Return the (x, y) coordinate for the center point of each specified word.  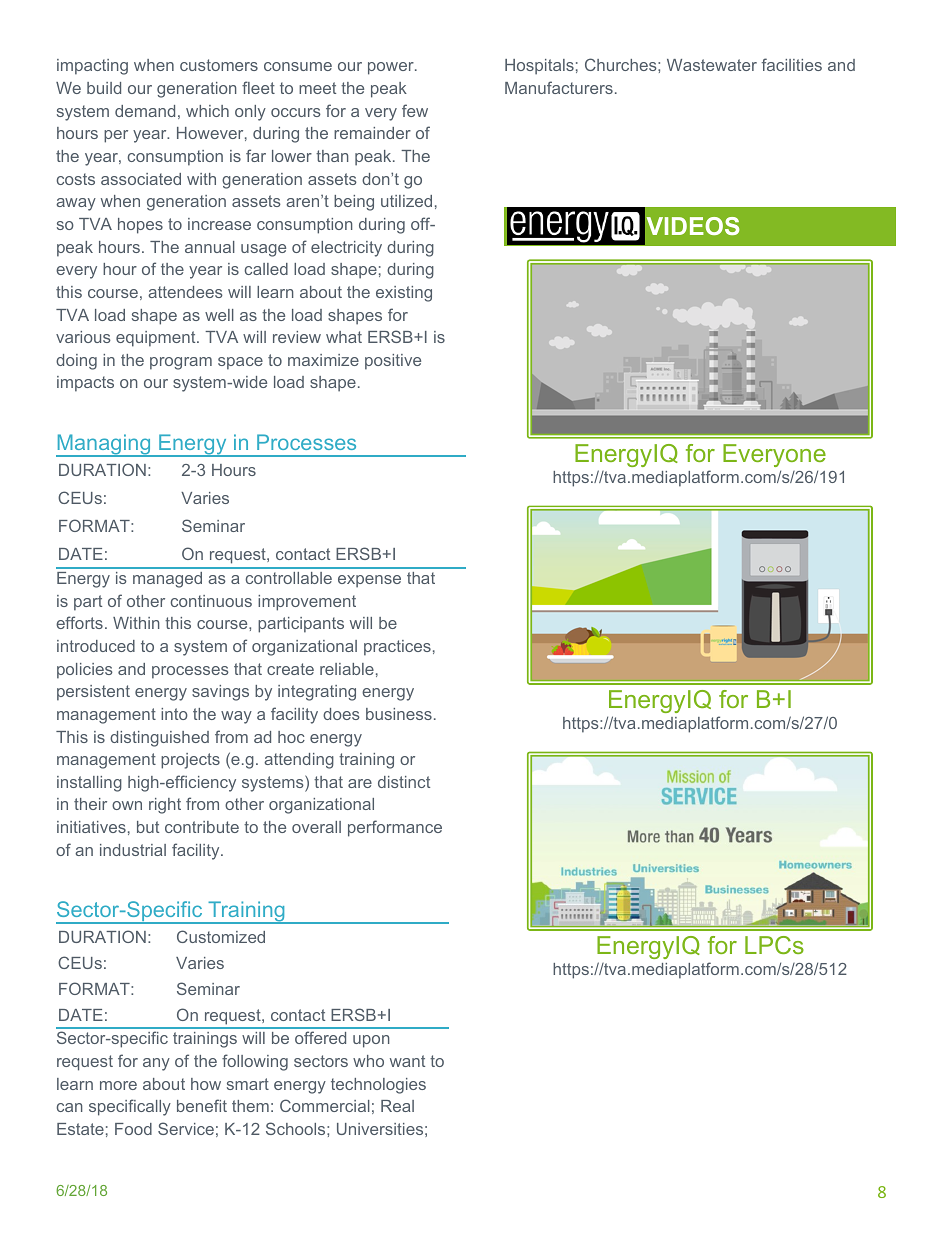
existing (404, 294)
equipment (157, 339)
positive (393, 362)
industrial (133, 850)
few (415, 110)
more (118, 1085)
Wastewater (712, 65)
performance (395, 828)
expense (369, 581)
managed (167, 580)
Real (397, 1106)
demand (145, 111)
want (407, 1061)
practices (397, 648)
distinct (404, 782)
